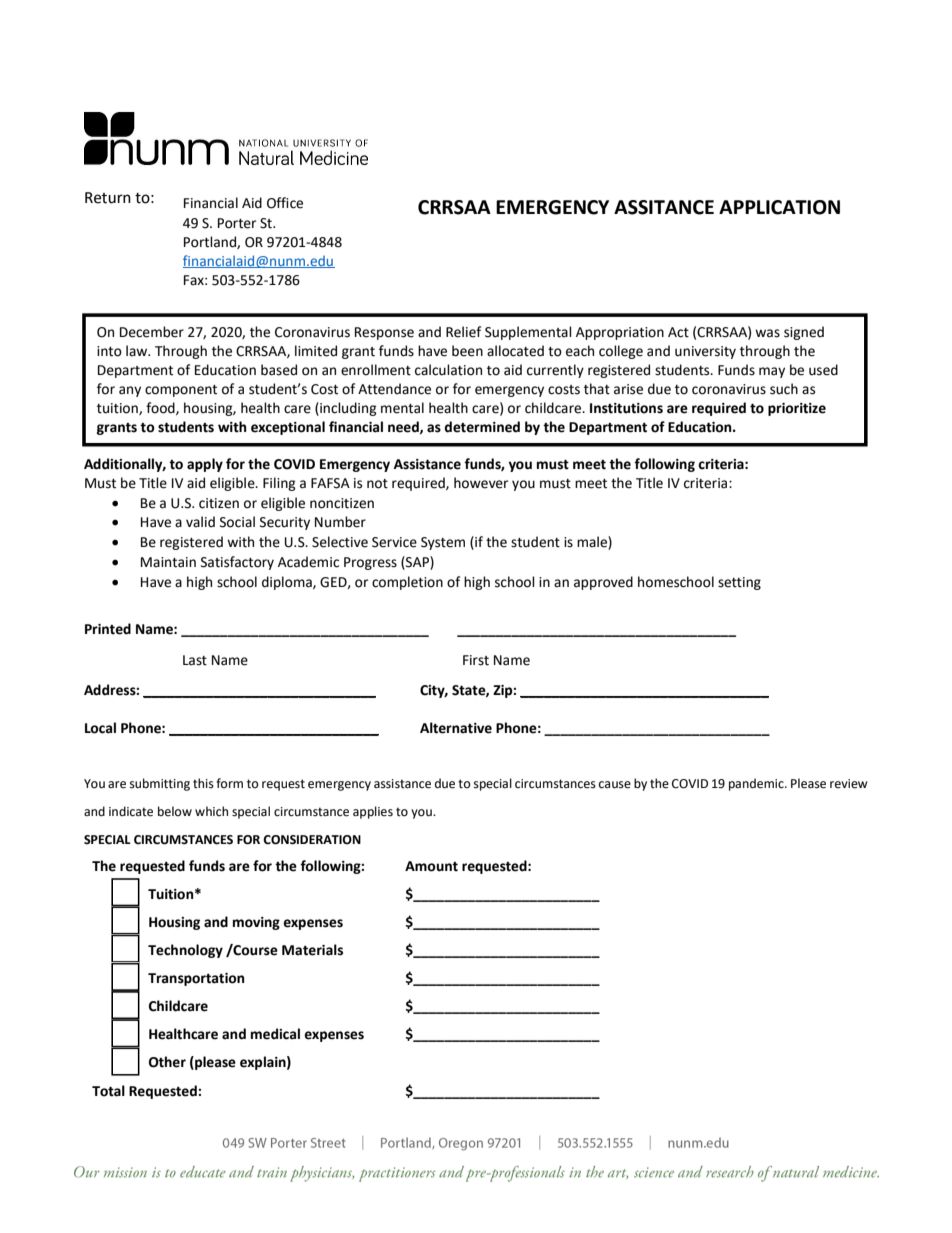  What do you see at coordinates (275, 1034) in the document?
I see `medical` at bounding box center [275, 1034].
